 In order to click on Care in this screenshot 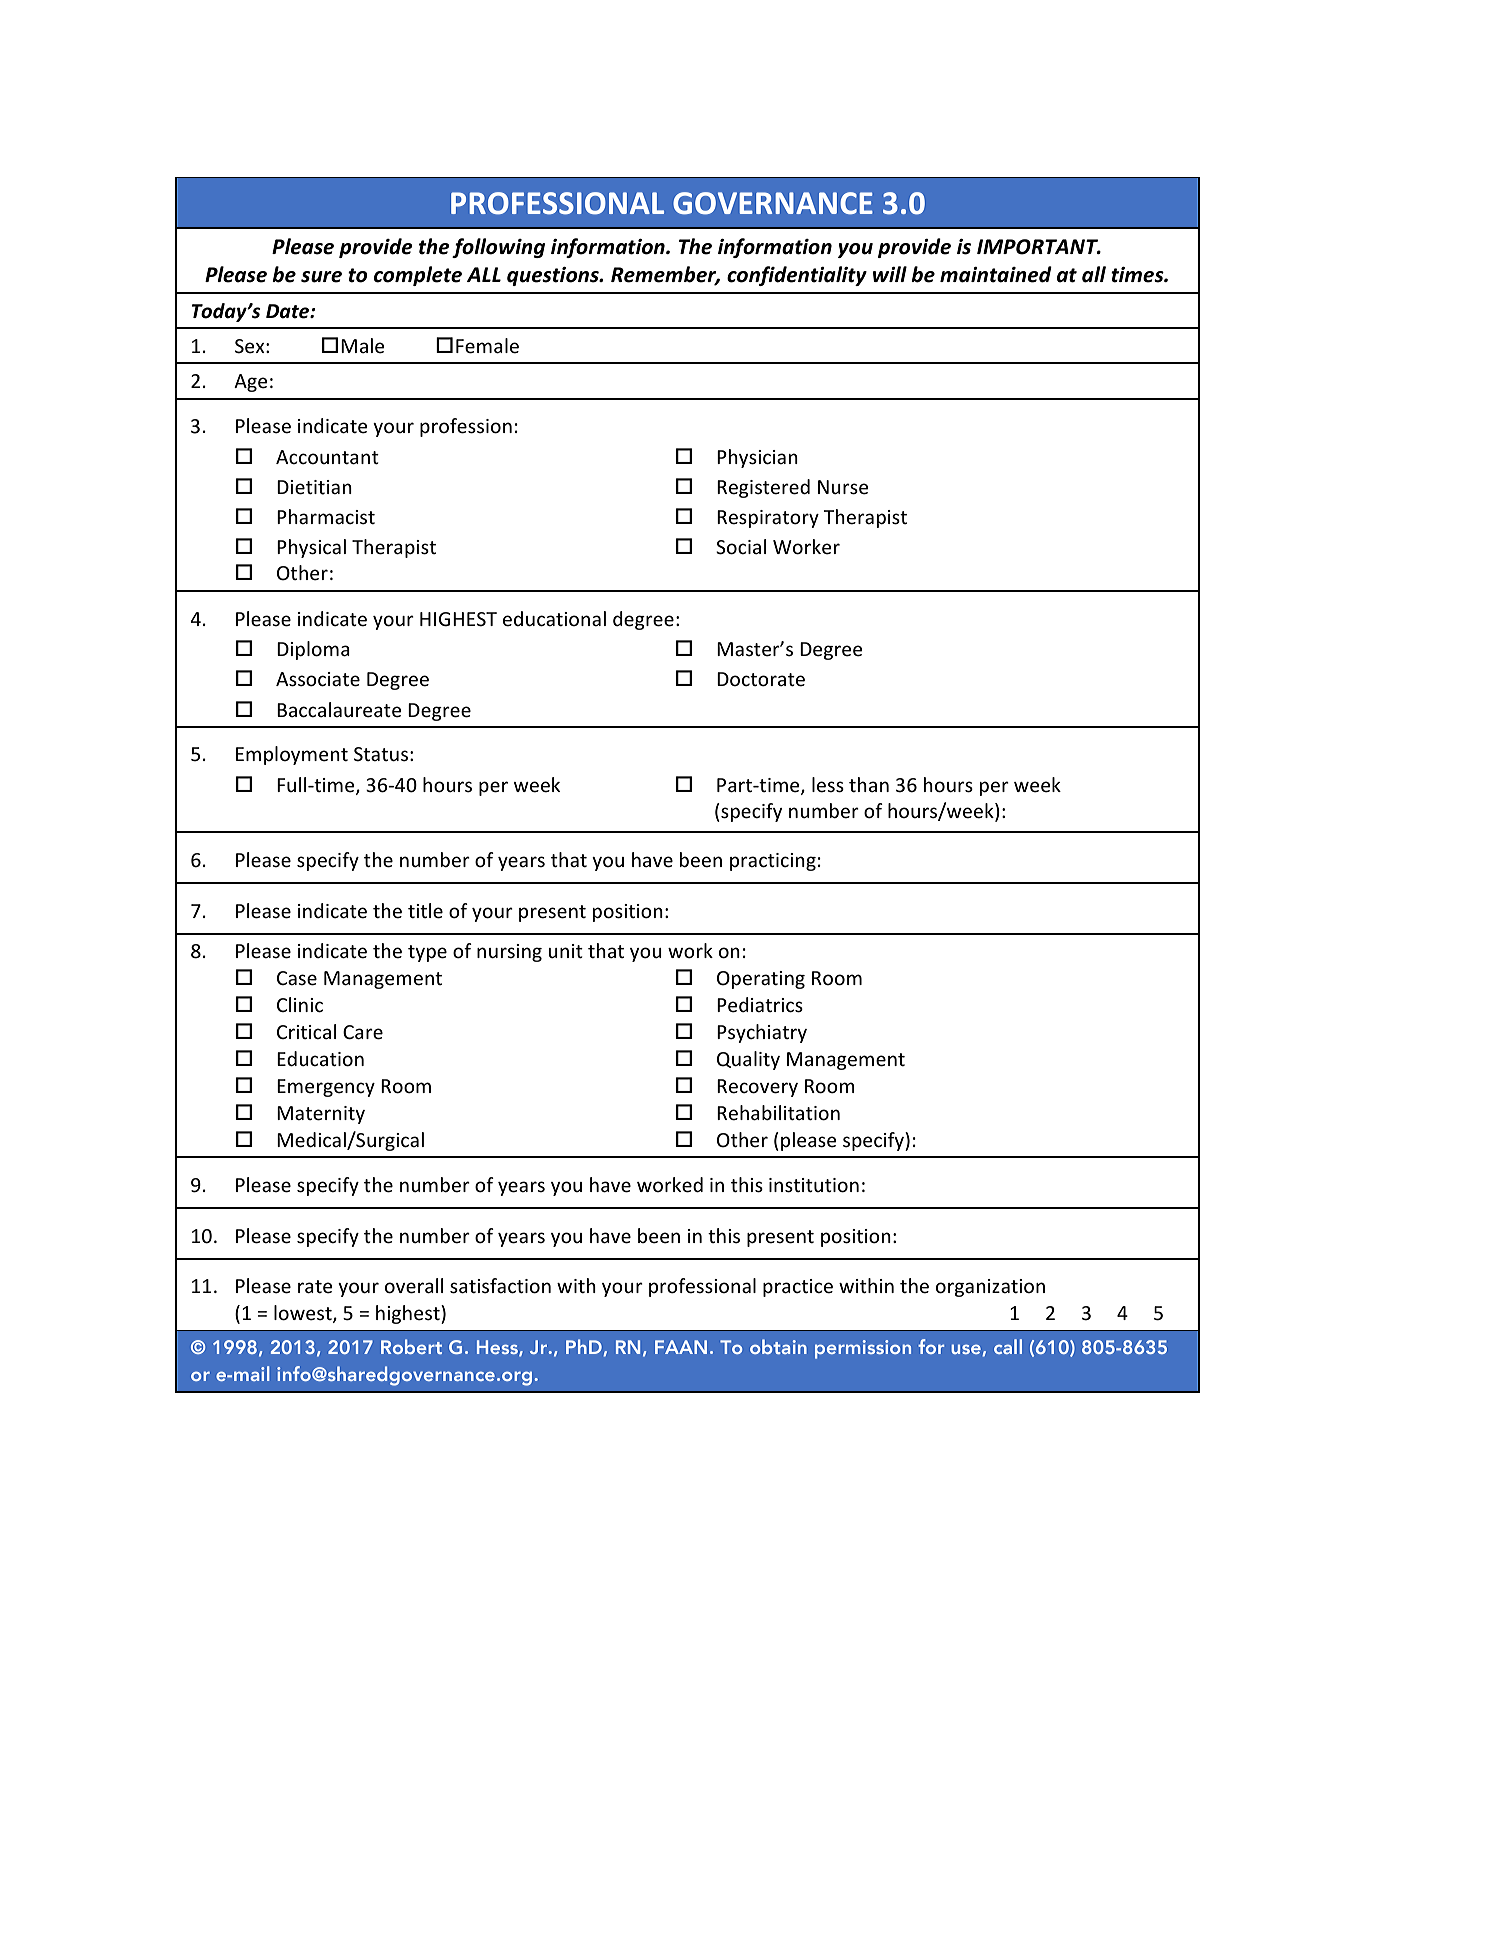, I will do `click(363, 1032)`.
